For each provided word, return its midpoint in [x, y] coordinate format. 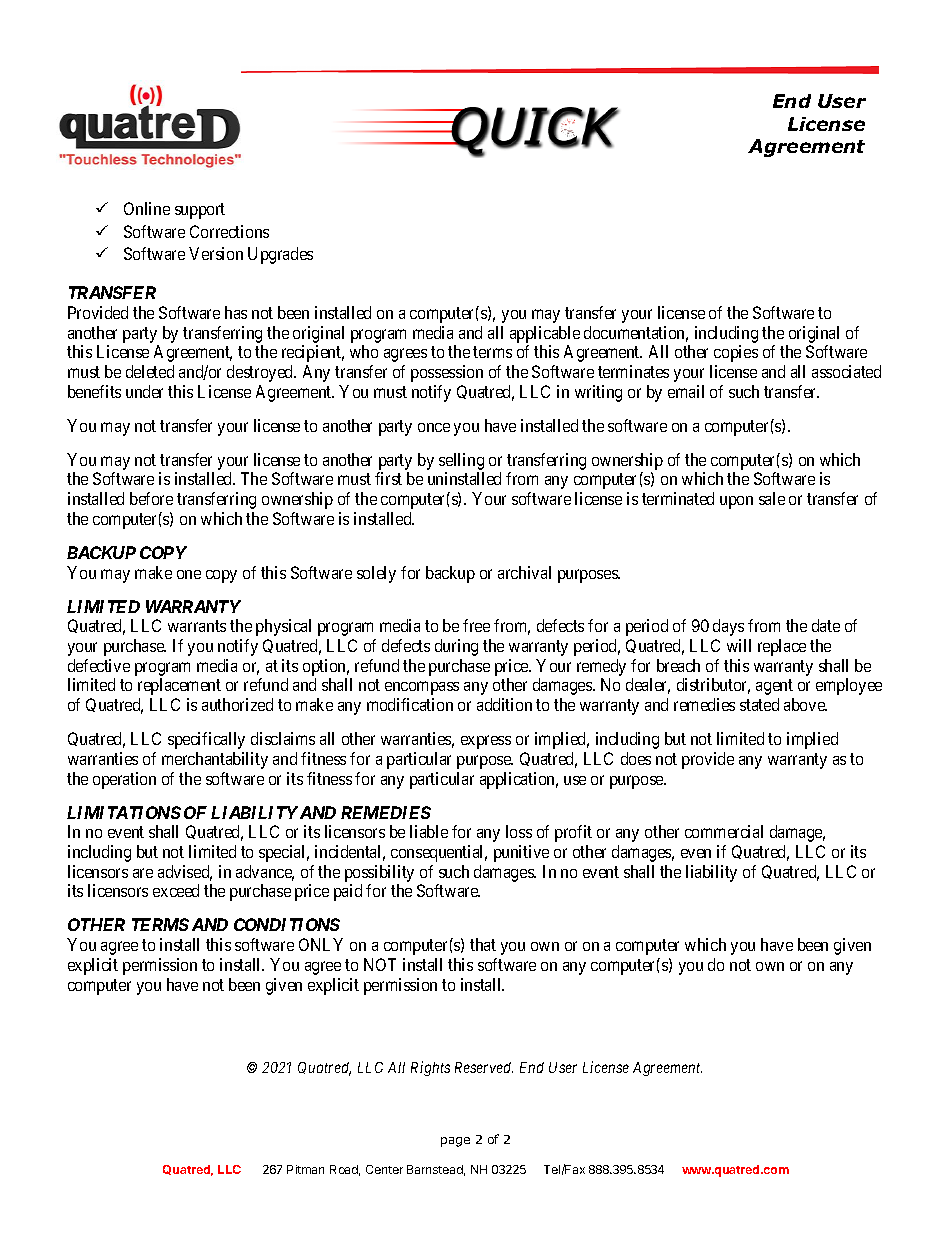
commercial [724, 831]
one [189, 574]
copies [736, 353]
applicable [545, 334]
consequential [439, 853]
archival [524, 572]
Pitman [305, 1169]
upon [736, 502]
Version [216, 253]
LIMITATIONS [124, 812]
